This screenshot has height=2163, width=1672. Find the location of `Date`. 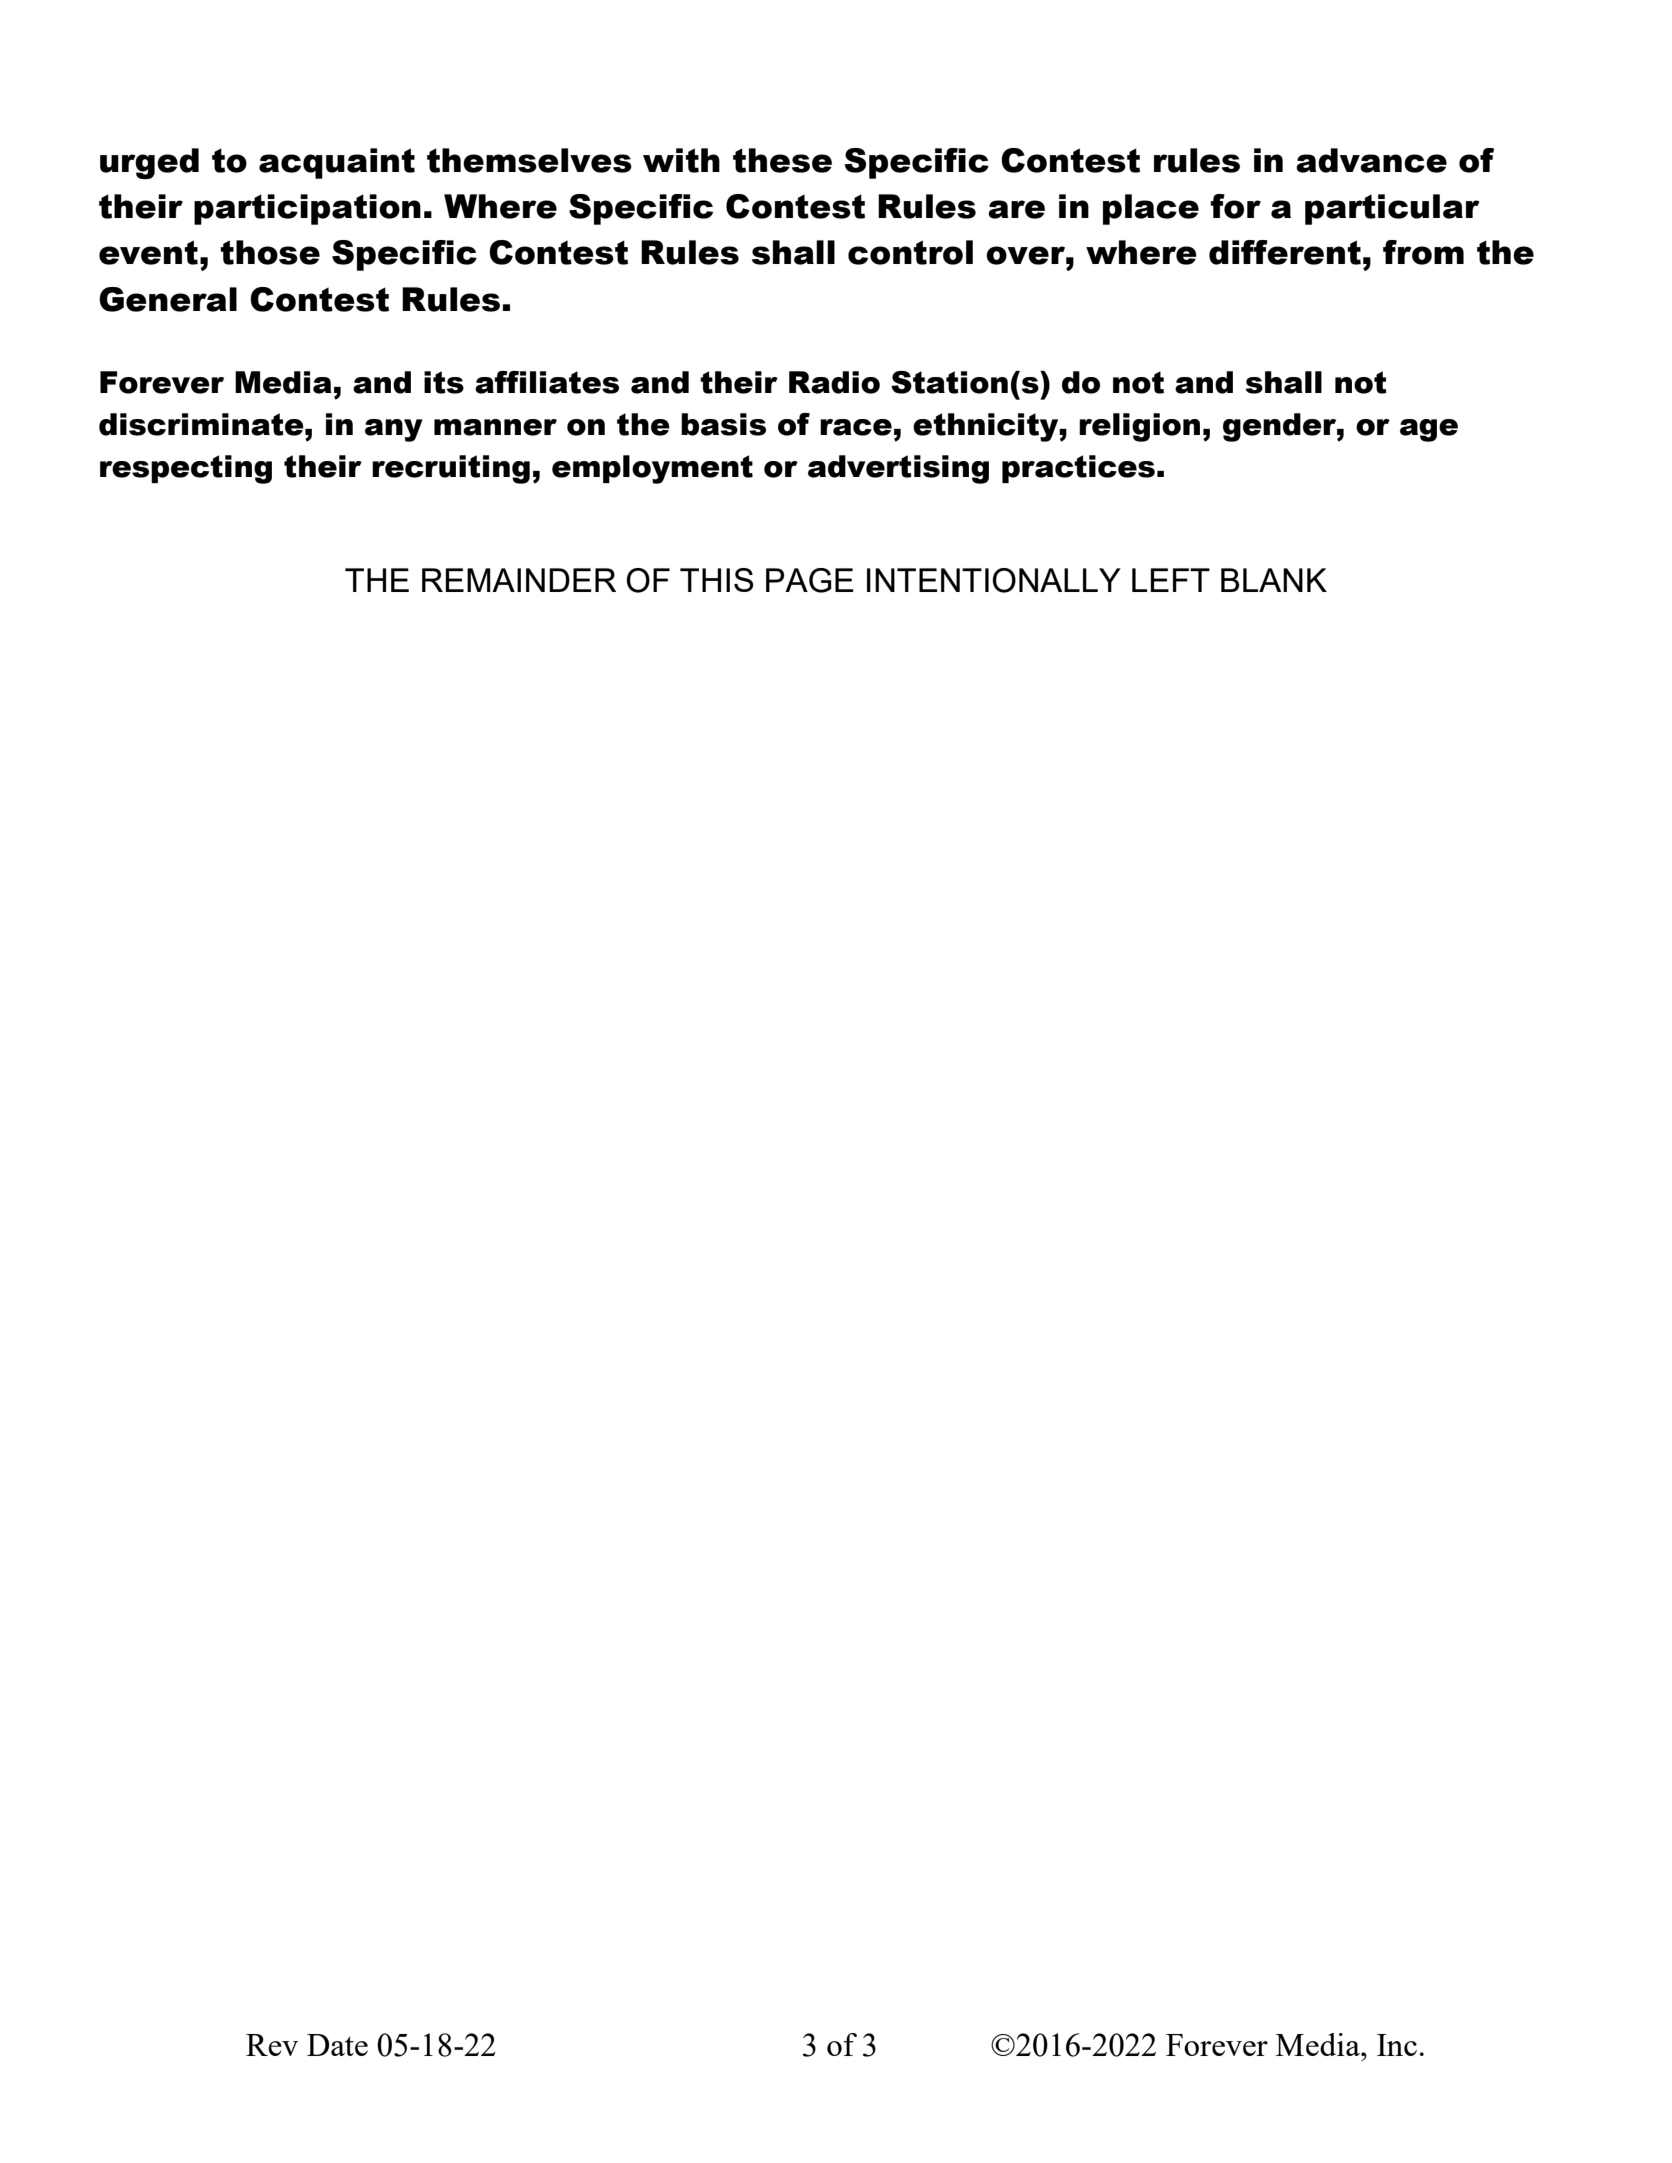

Date is located at coordinates (337, 2045).
